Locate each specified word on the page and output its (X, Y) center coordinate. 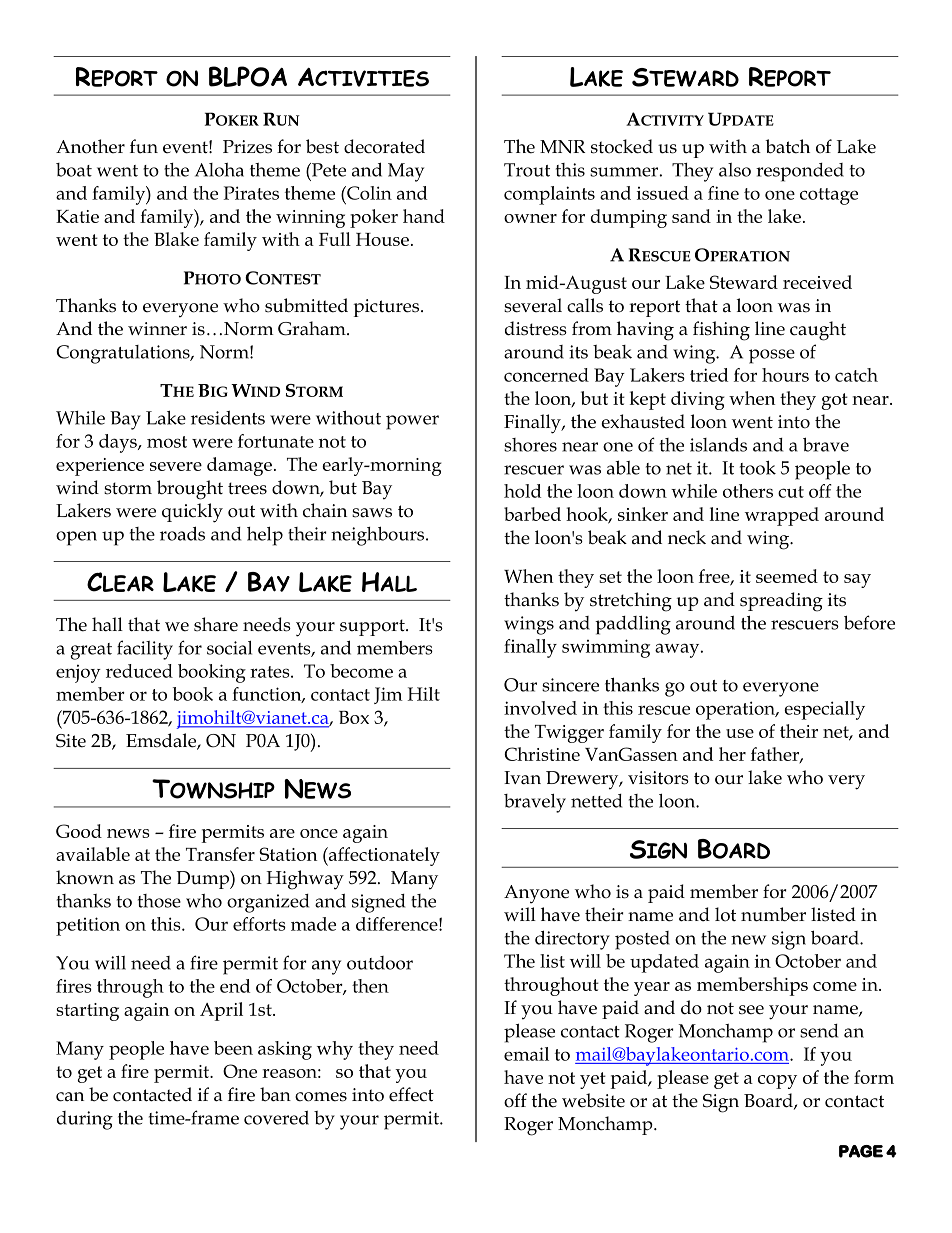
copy (777, 1082)
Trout (527, 170)
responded (800, 172)
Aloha (219, 170)
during (85, 1120)
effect (411, 1094)
